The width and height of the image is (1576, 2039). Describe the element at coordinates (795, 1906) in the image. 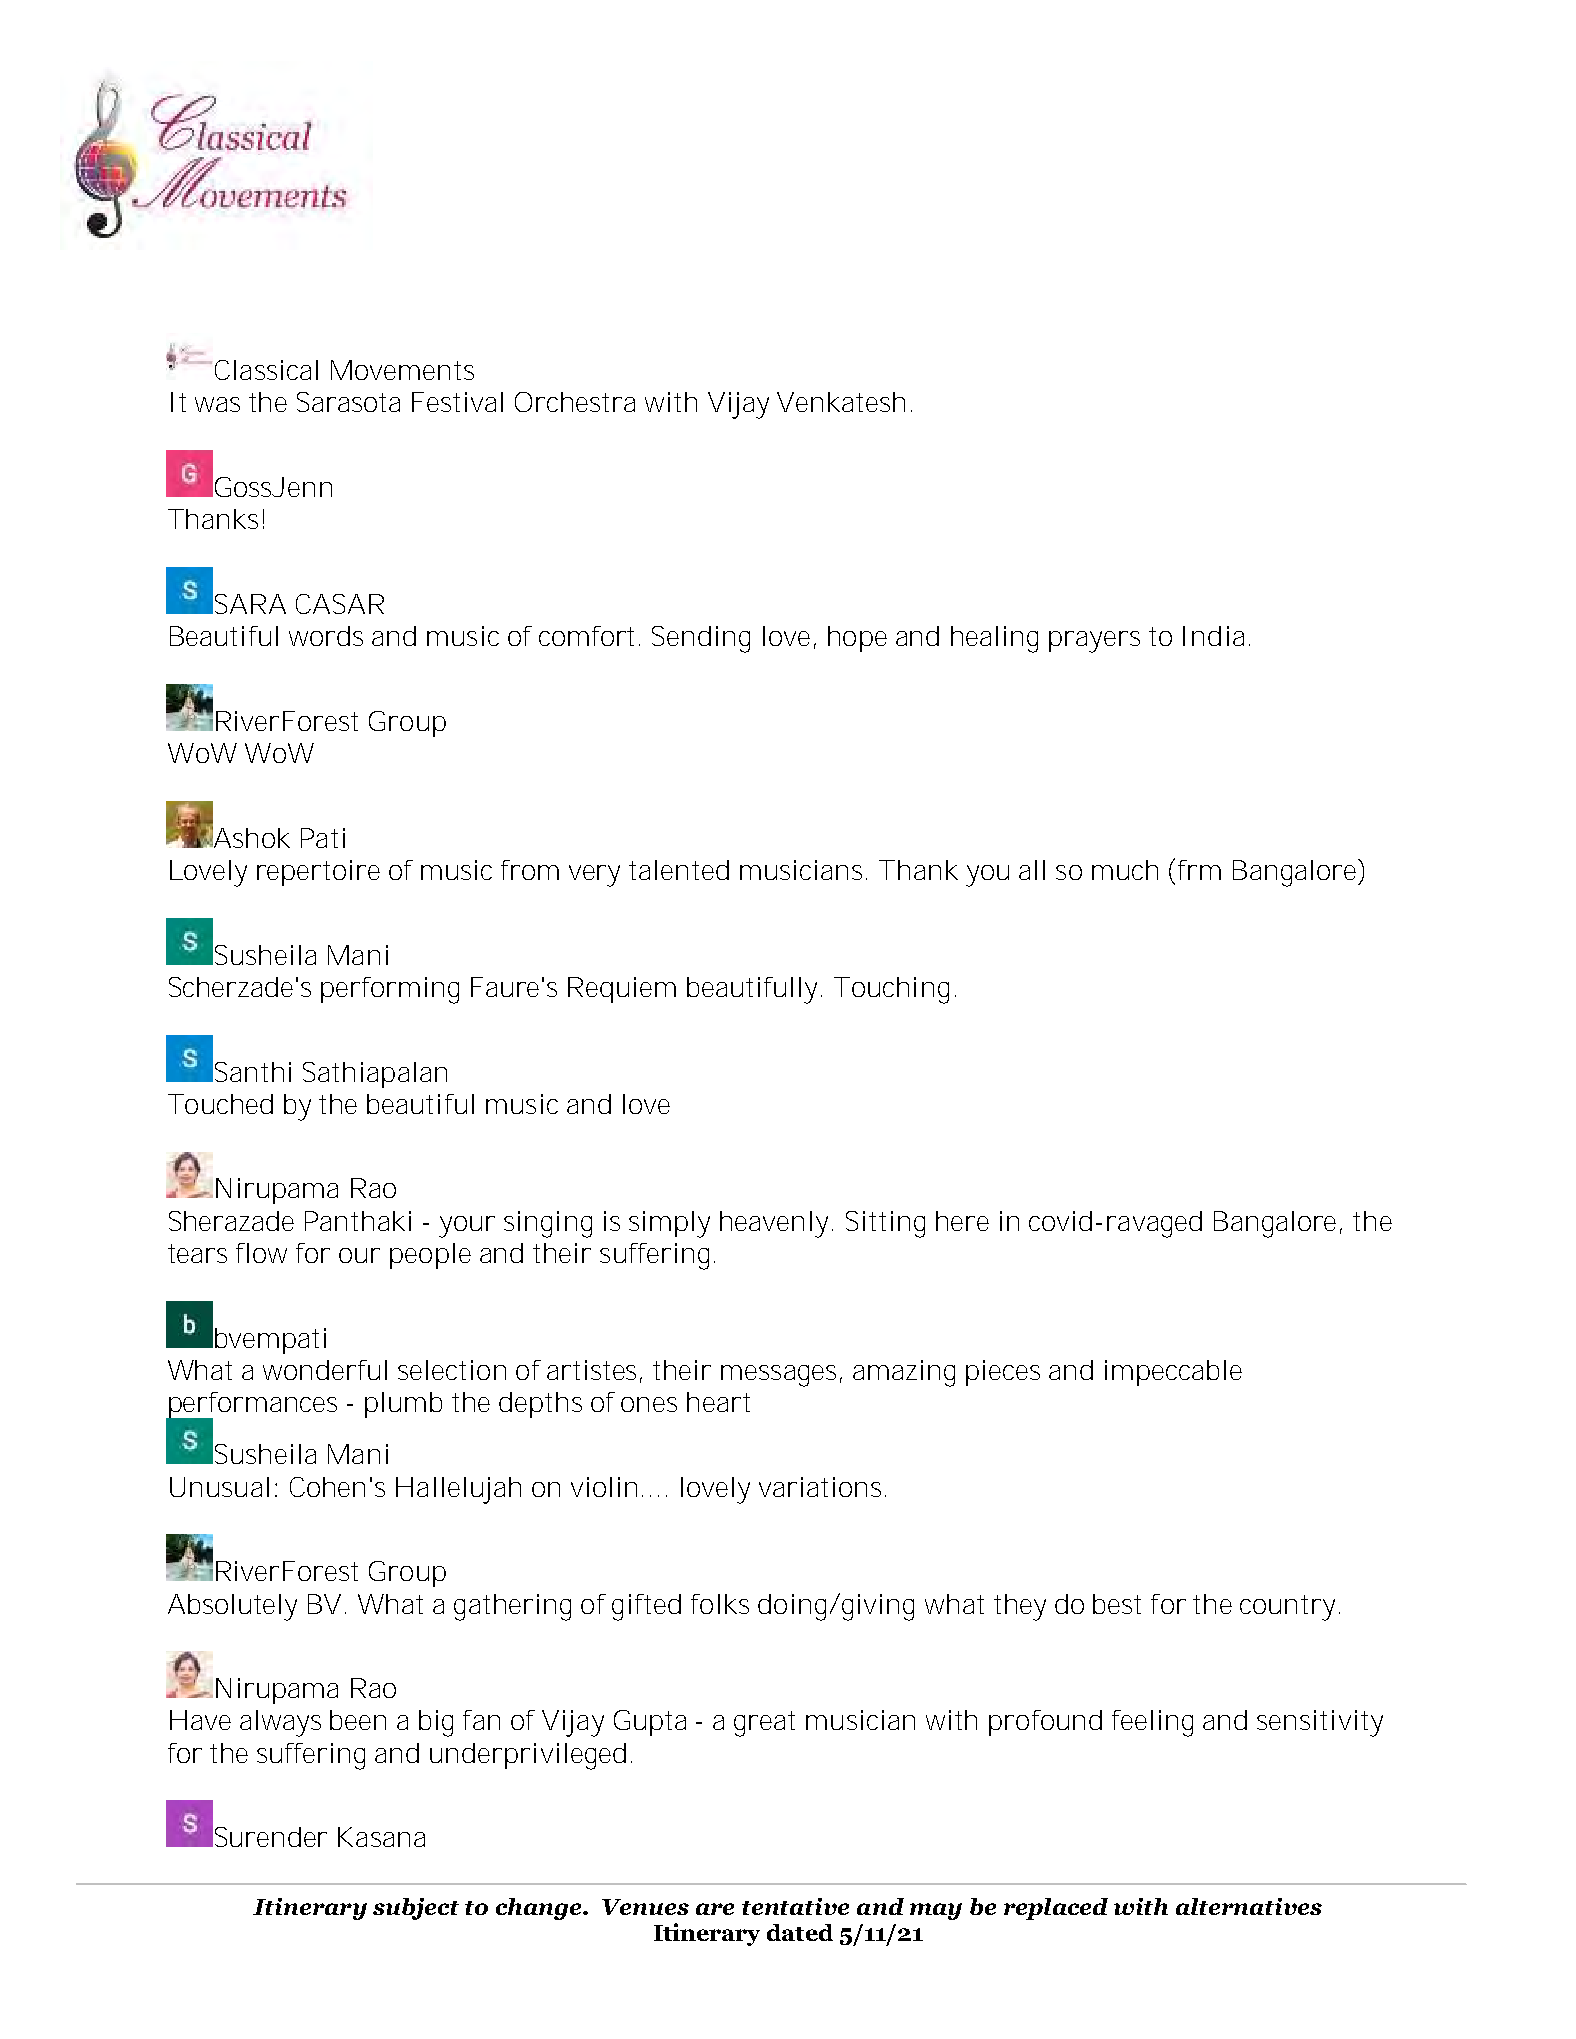

I see `tentative` at that location.
